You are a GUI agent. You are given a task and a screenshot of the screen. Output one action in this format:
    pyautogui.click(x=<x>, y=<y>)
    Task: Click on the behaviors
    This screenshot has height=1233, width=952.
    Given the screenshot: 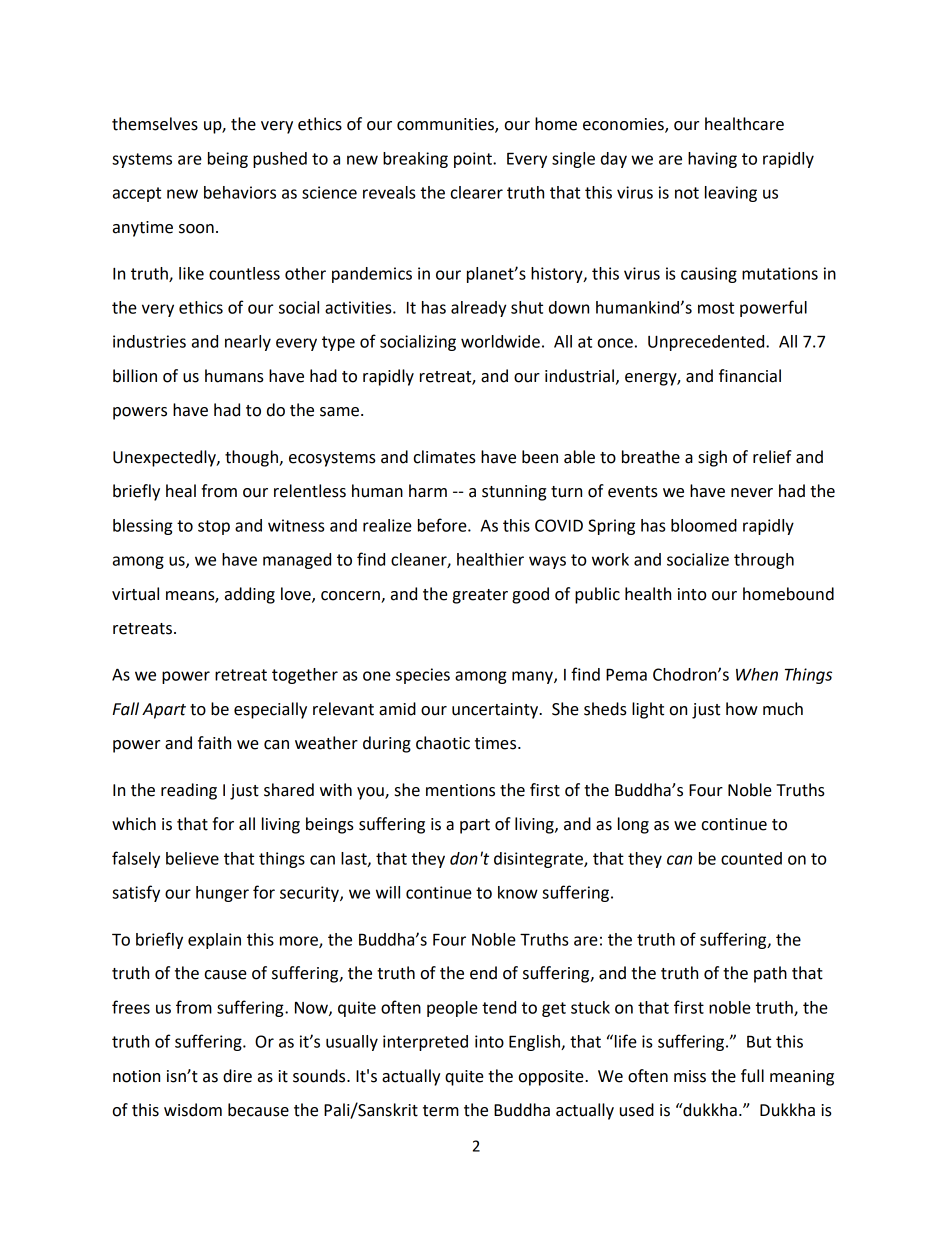 What is the action you would take?
    pyautogui.click(x=240, y=192)
